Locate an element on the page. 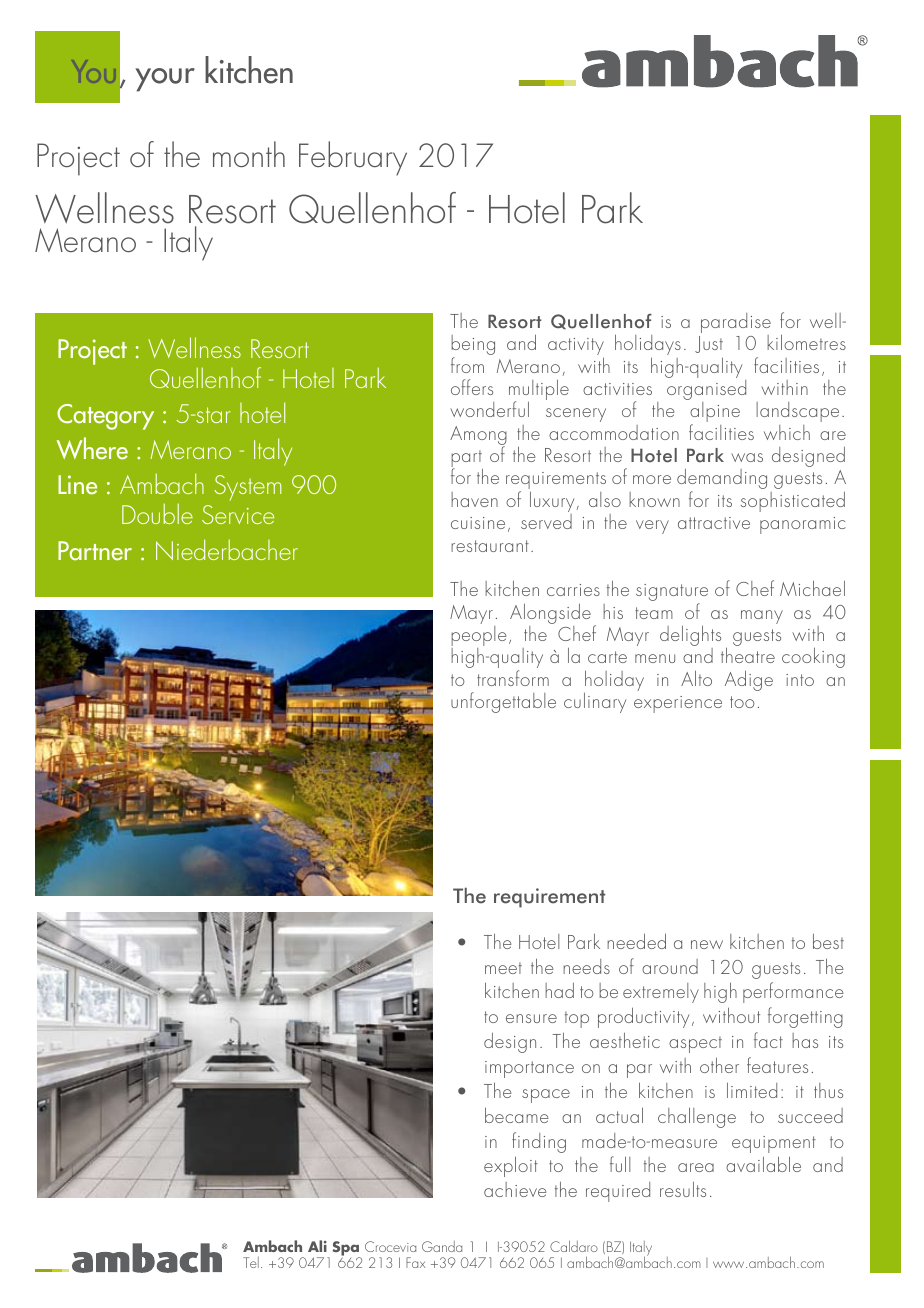 Image resolution: width=924 pixels, height=1308 pixels. your is located at coordinates (165, 80).
